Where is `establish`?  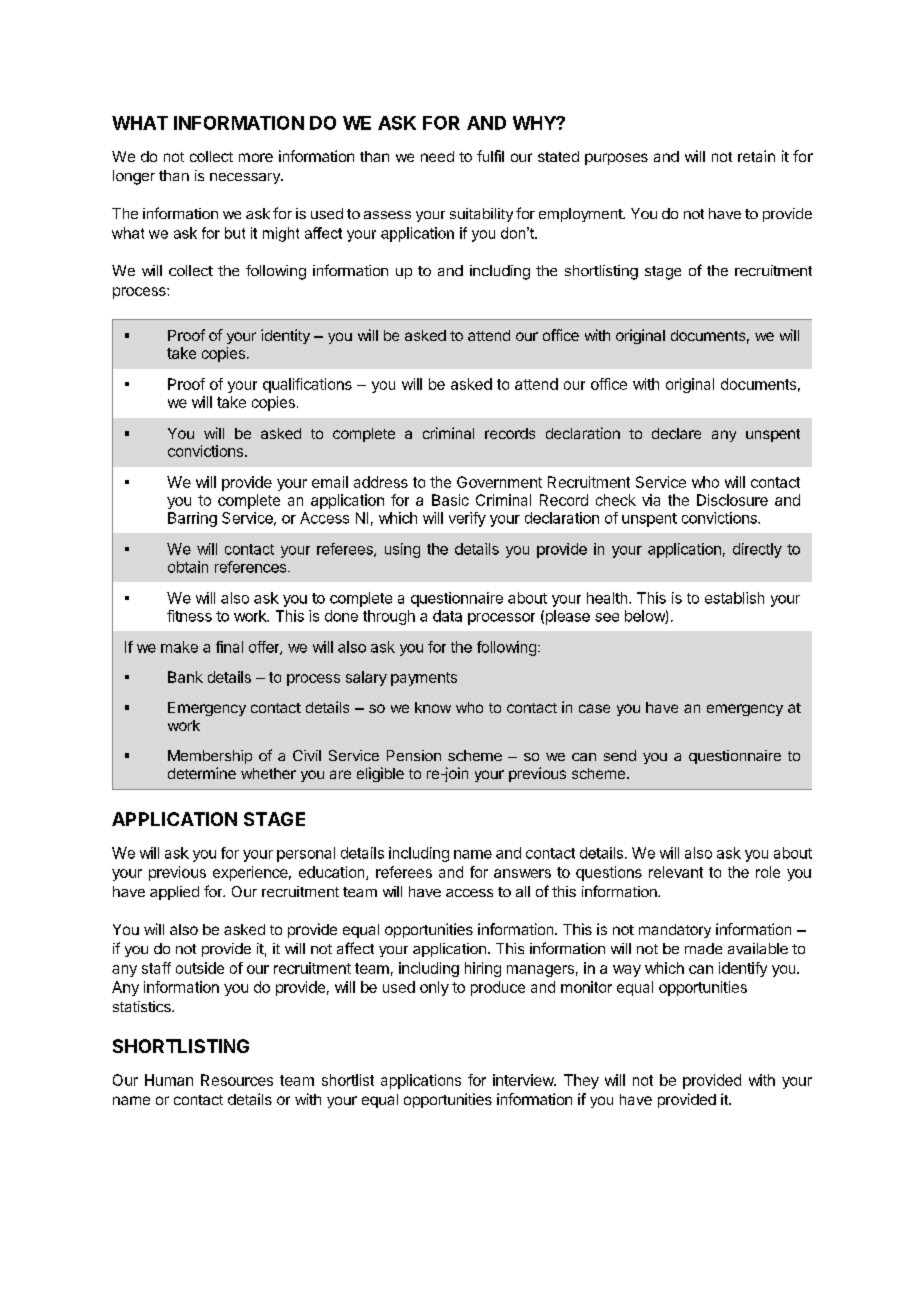 establish is located at coordinates (734, 598).
